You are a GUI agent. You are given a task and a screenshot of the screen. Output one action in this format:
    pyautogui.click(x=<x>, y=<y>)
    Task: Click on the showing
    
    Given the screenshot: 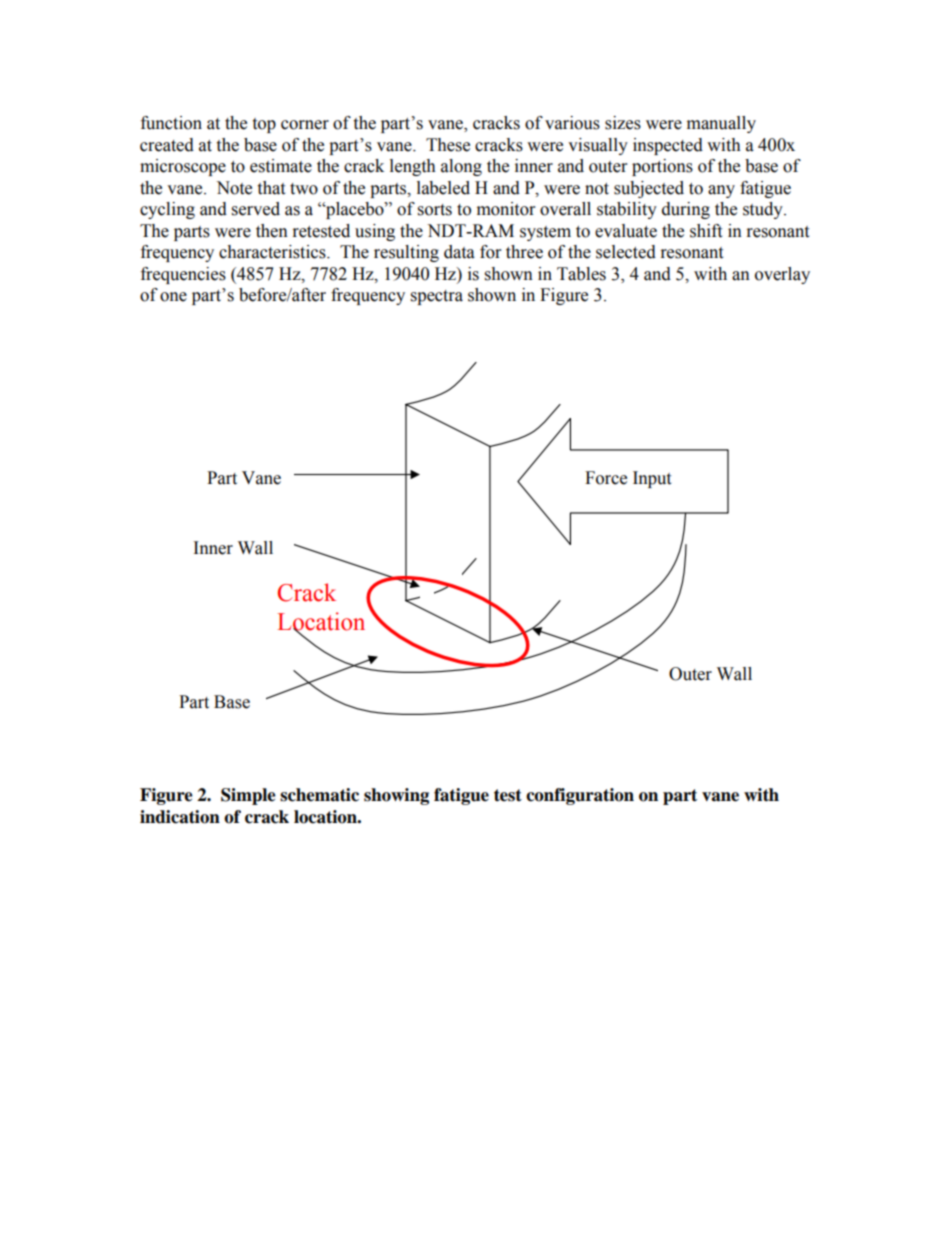 What is the action you would take?
    pyautogui.click(x=396, y=796)
